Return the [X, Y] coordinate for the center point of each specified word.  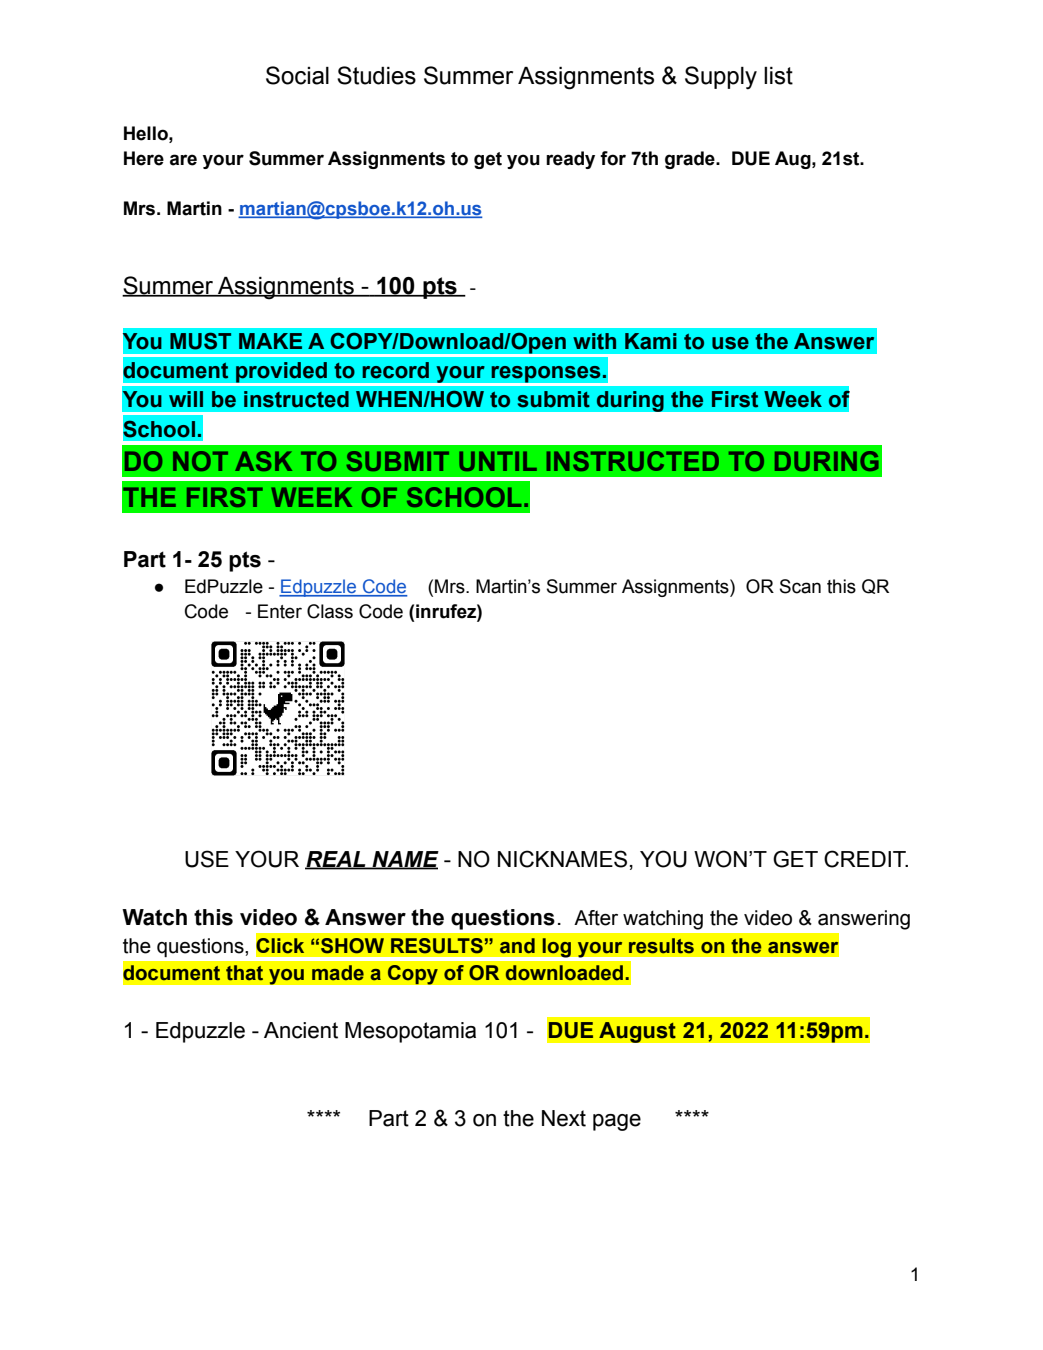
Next [564, 1118]
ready [570, 160]
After [596, 918]
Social [297, 75]
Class [330, 611]
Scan [800, 586]
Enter [280, 611]
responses [546, 375]
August [637, 1032]
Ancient [301, 1030]
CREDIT [866, 859]
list [778, 76]
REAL [336, 860]
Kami [651, 341]
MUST [200, 341]
